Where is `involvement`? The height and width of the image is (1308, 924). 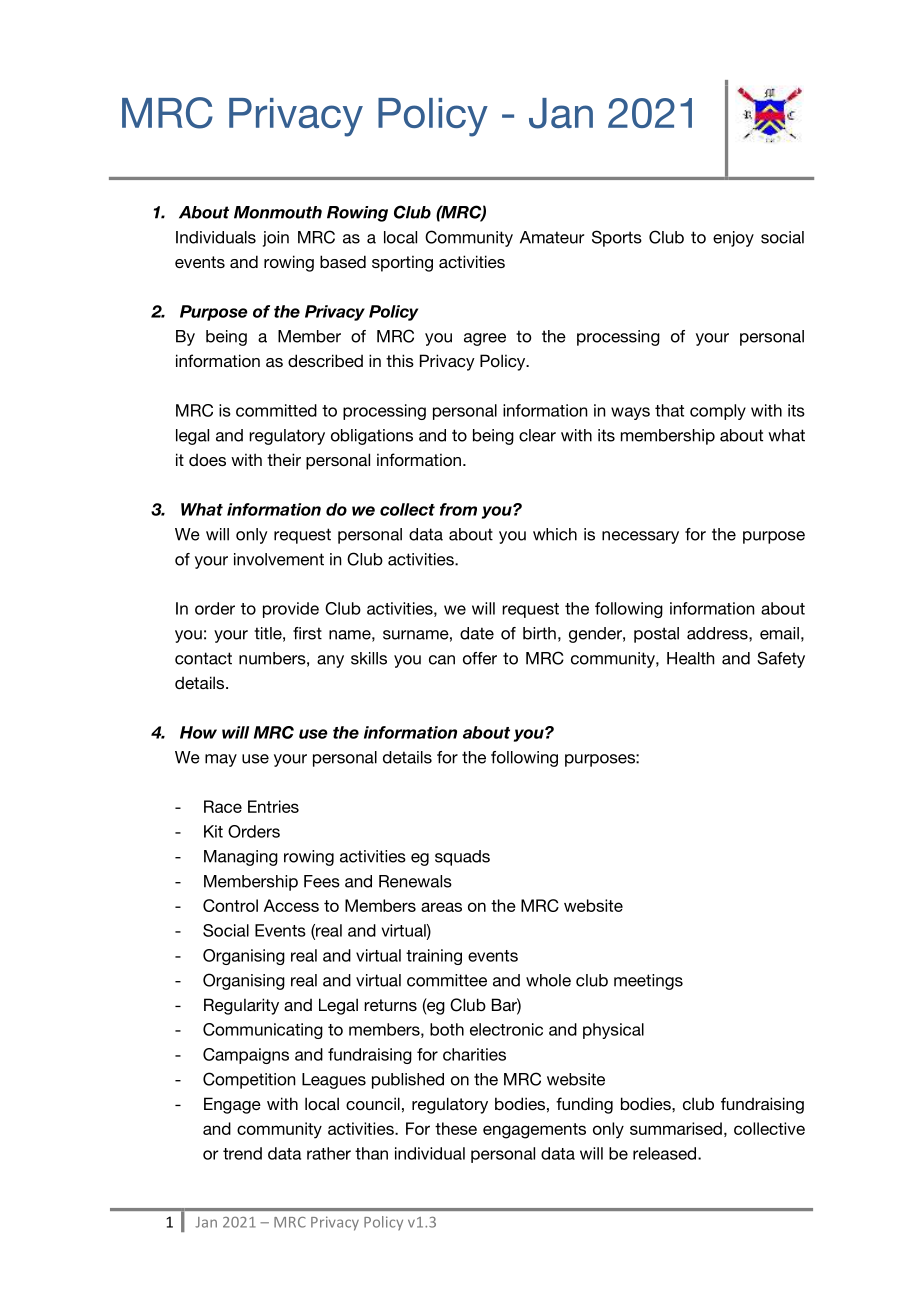 involvement is located at coordinates (279, 559).
